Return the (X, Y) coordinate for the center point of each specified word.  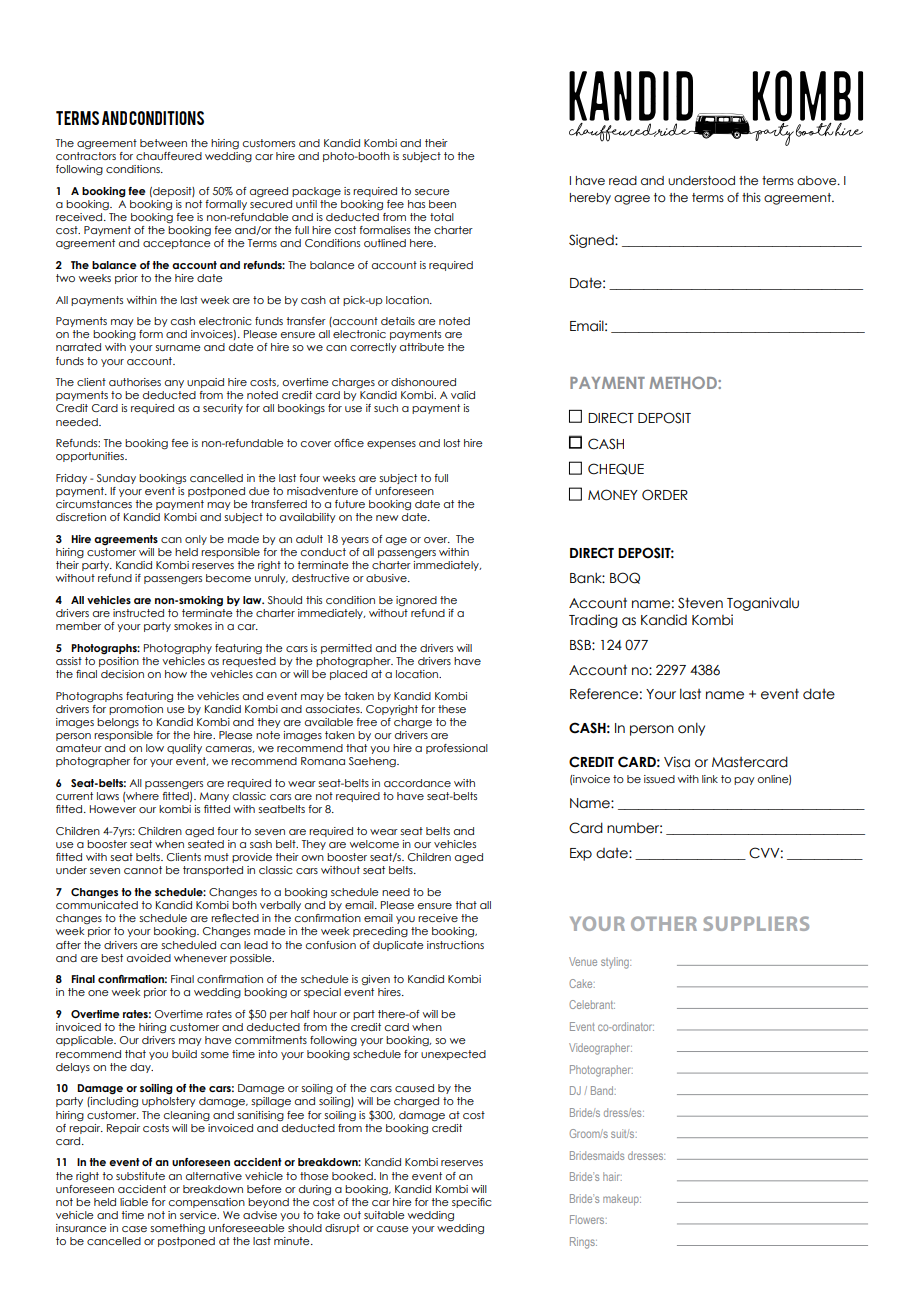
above (818, 180)
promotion (136, 710)
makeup (622, 1199)
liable (134, 1202)
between (163, 143)
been (442, 204)
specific (472, 1203)
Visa (677, 762)
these (452, 709)
